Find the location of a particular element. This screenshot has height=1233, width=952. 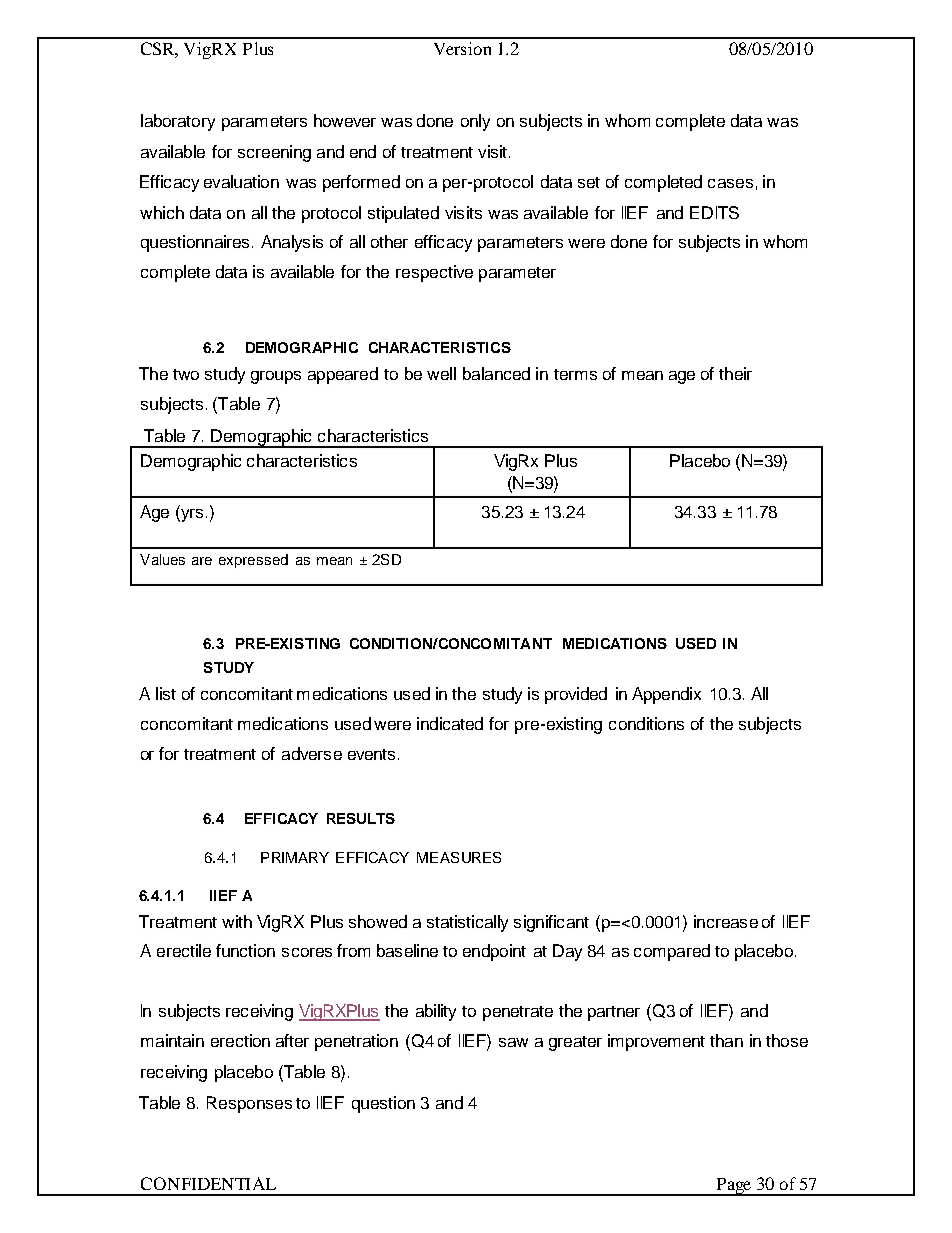

laboratory is located at coordinates (178, 122).
